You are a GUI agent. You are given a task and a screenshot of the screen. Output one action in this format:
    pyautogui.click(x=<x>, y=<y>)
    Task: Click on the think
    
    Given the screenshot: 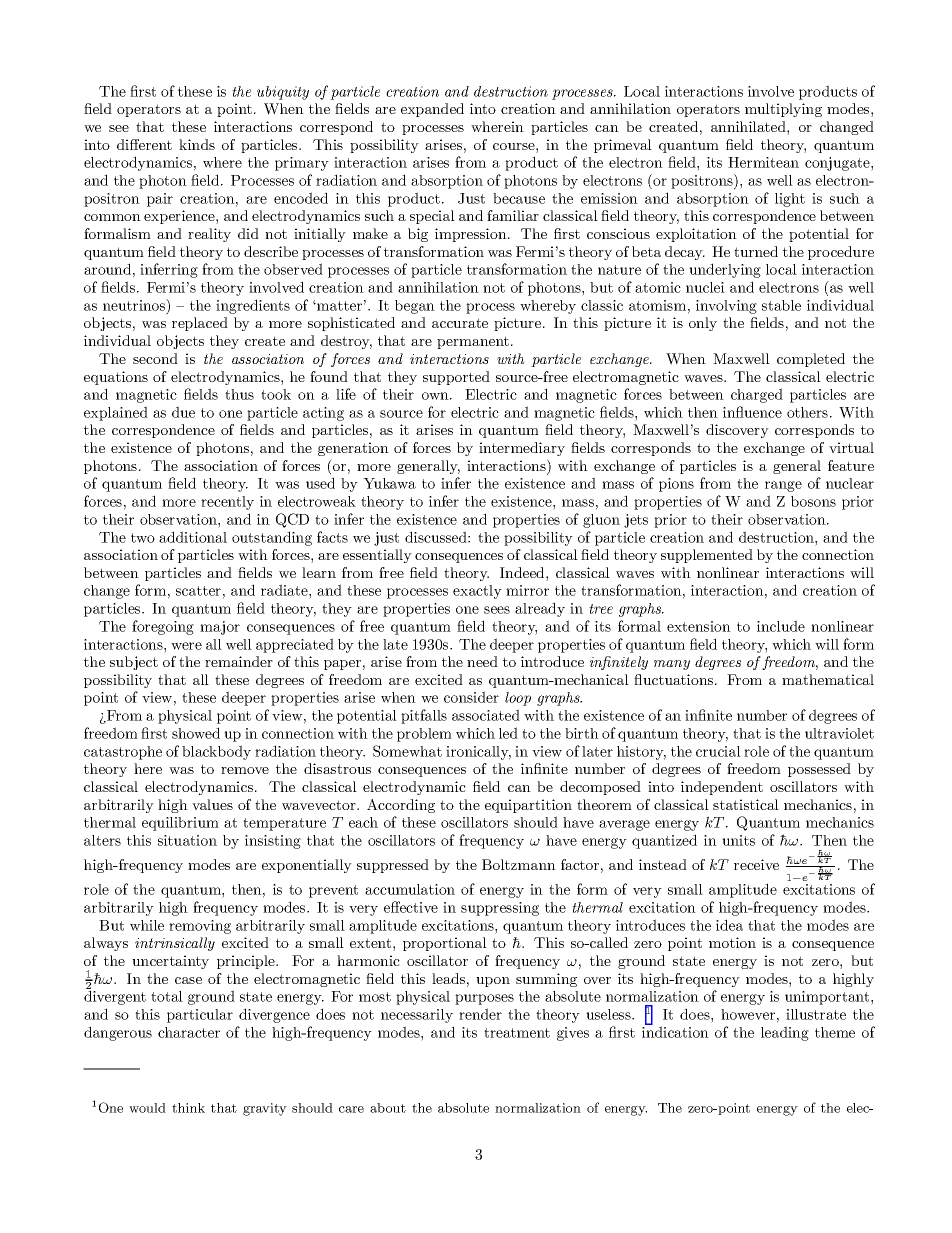 What is the action you would take?
    pyautogui.click(x=188, y=1108)
